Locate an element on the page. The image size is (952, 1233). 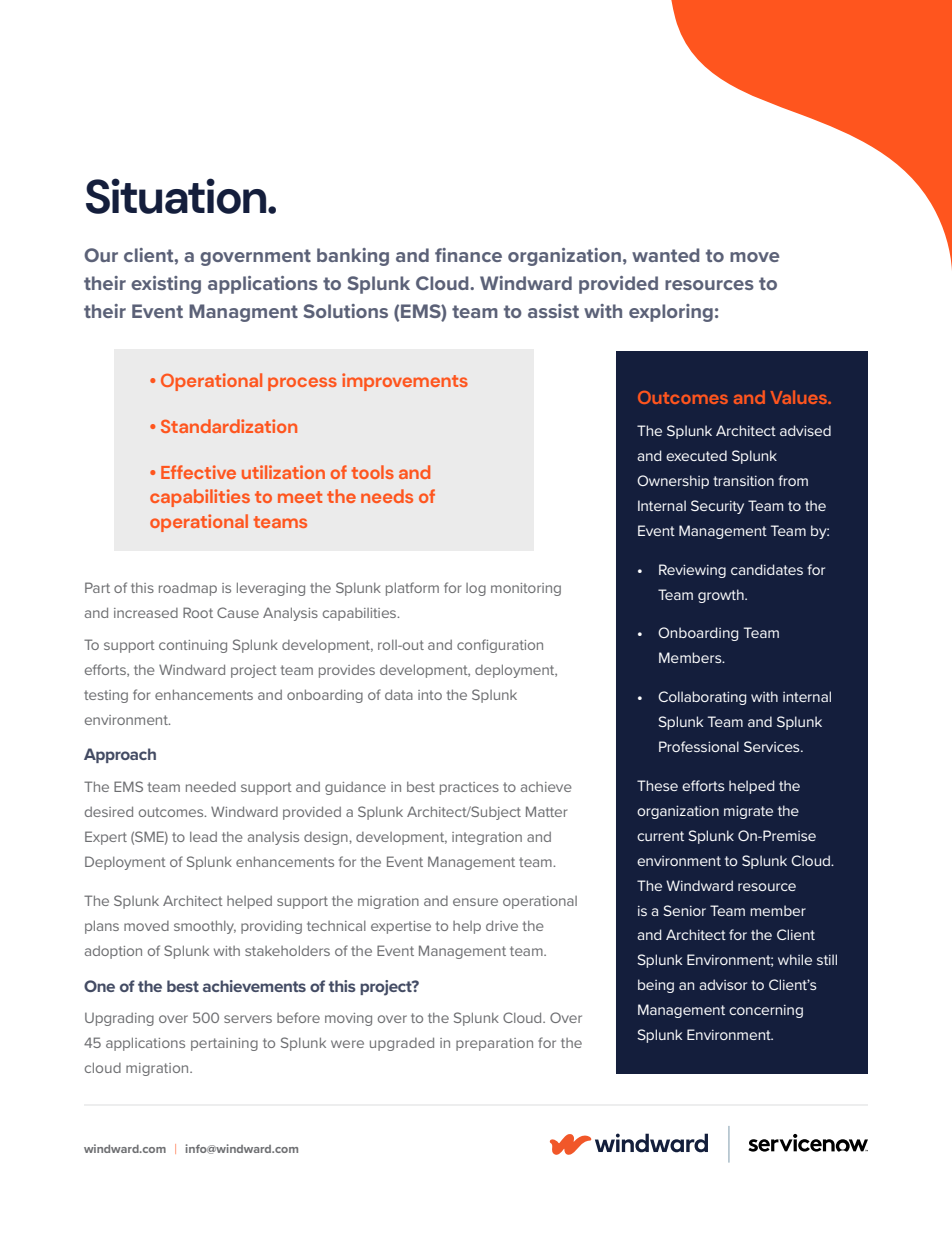
Situation is located at coordinates (177, 196).
